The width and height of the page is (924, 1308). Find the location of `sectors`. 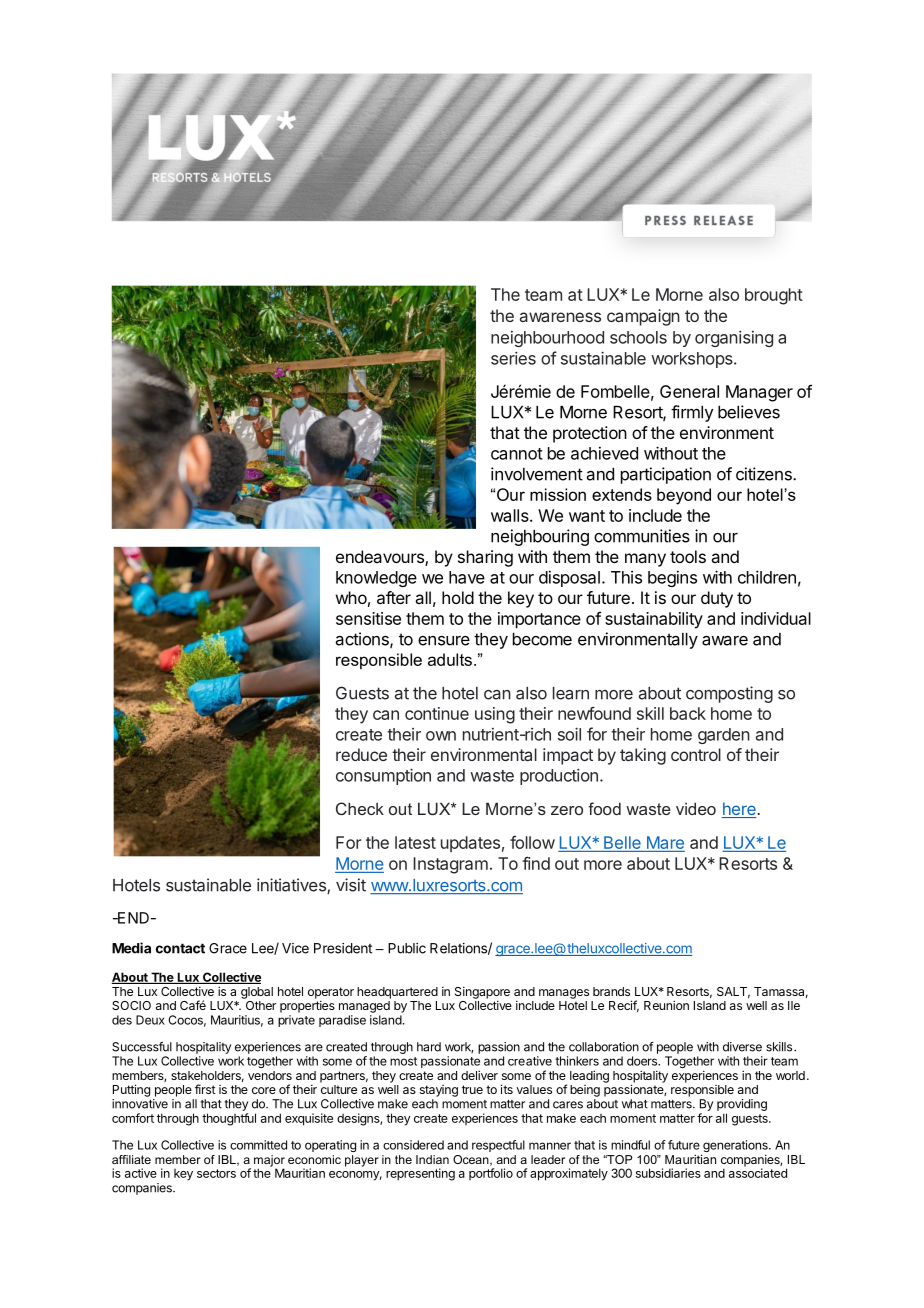

sectors is located at coordinates (216, 1173).
